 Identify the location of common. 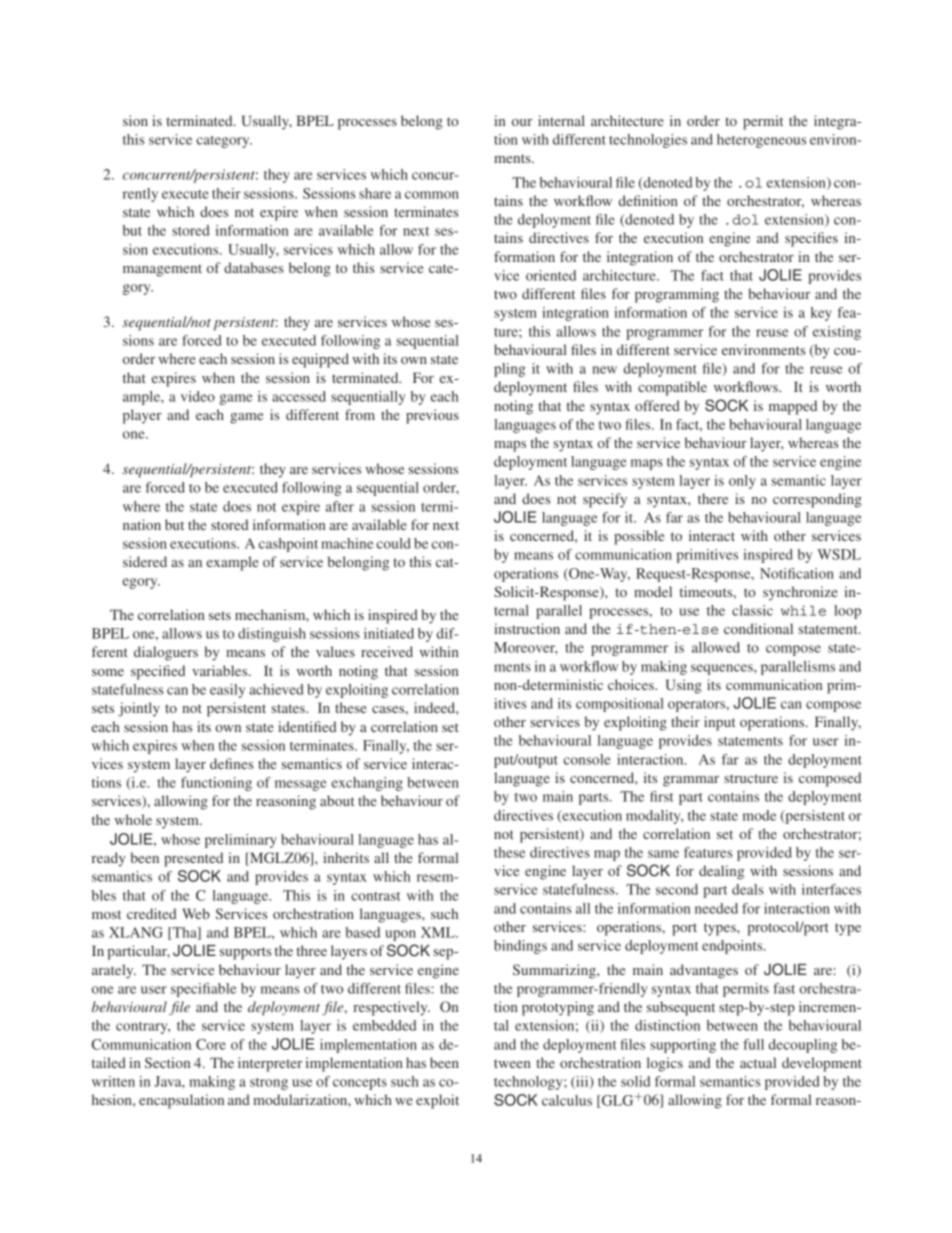
(432, 195).
